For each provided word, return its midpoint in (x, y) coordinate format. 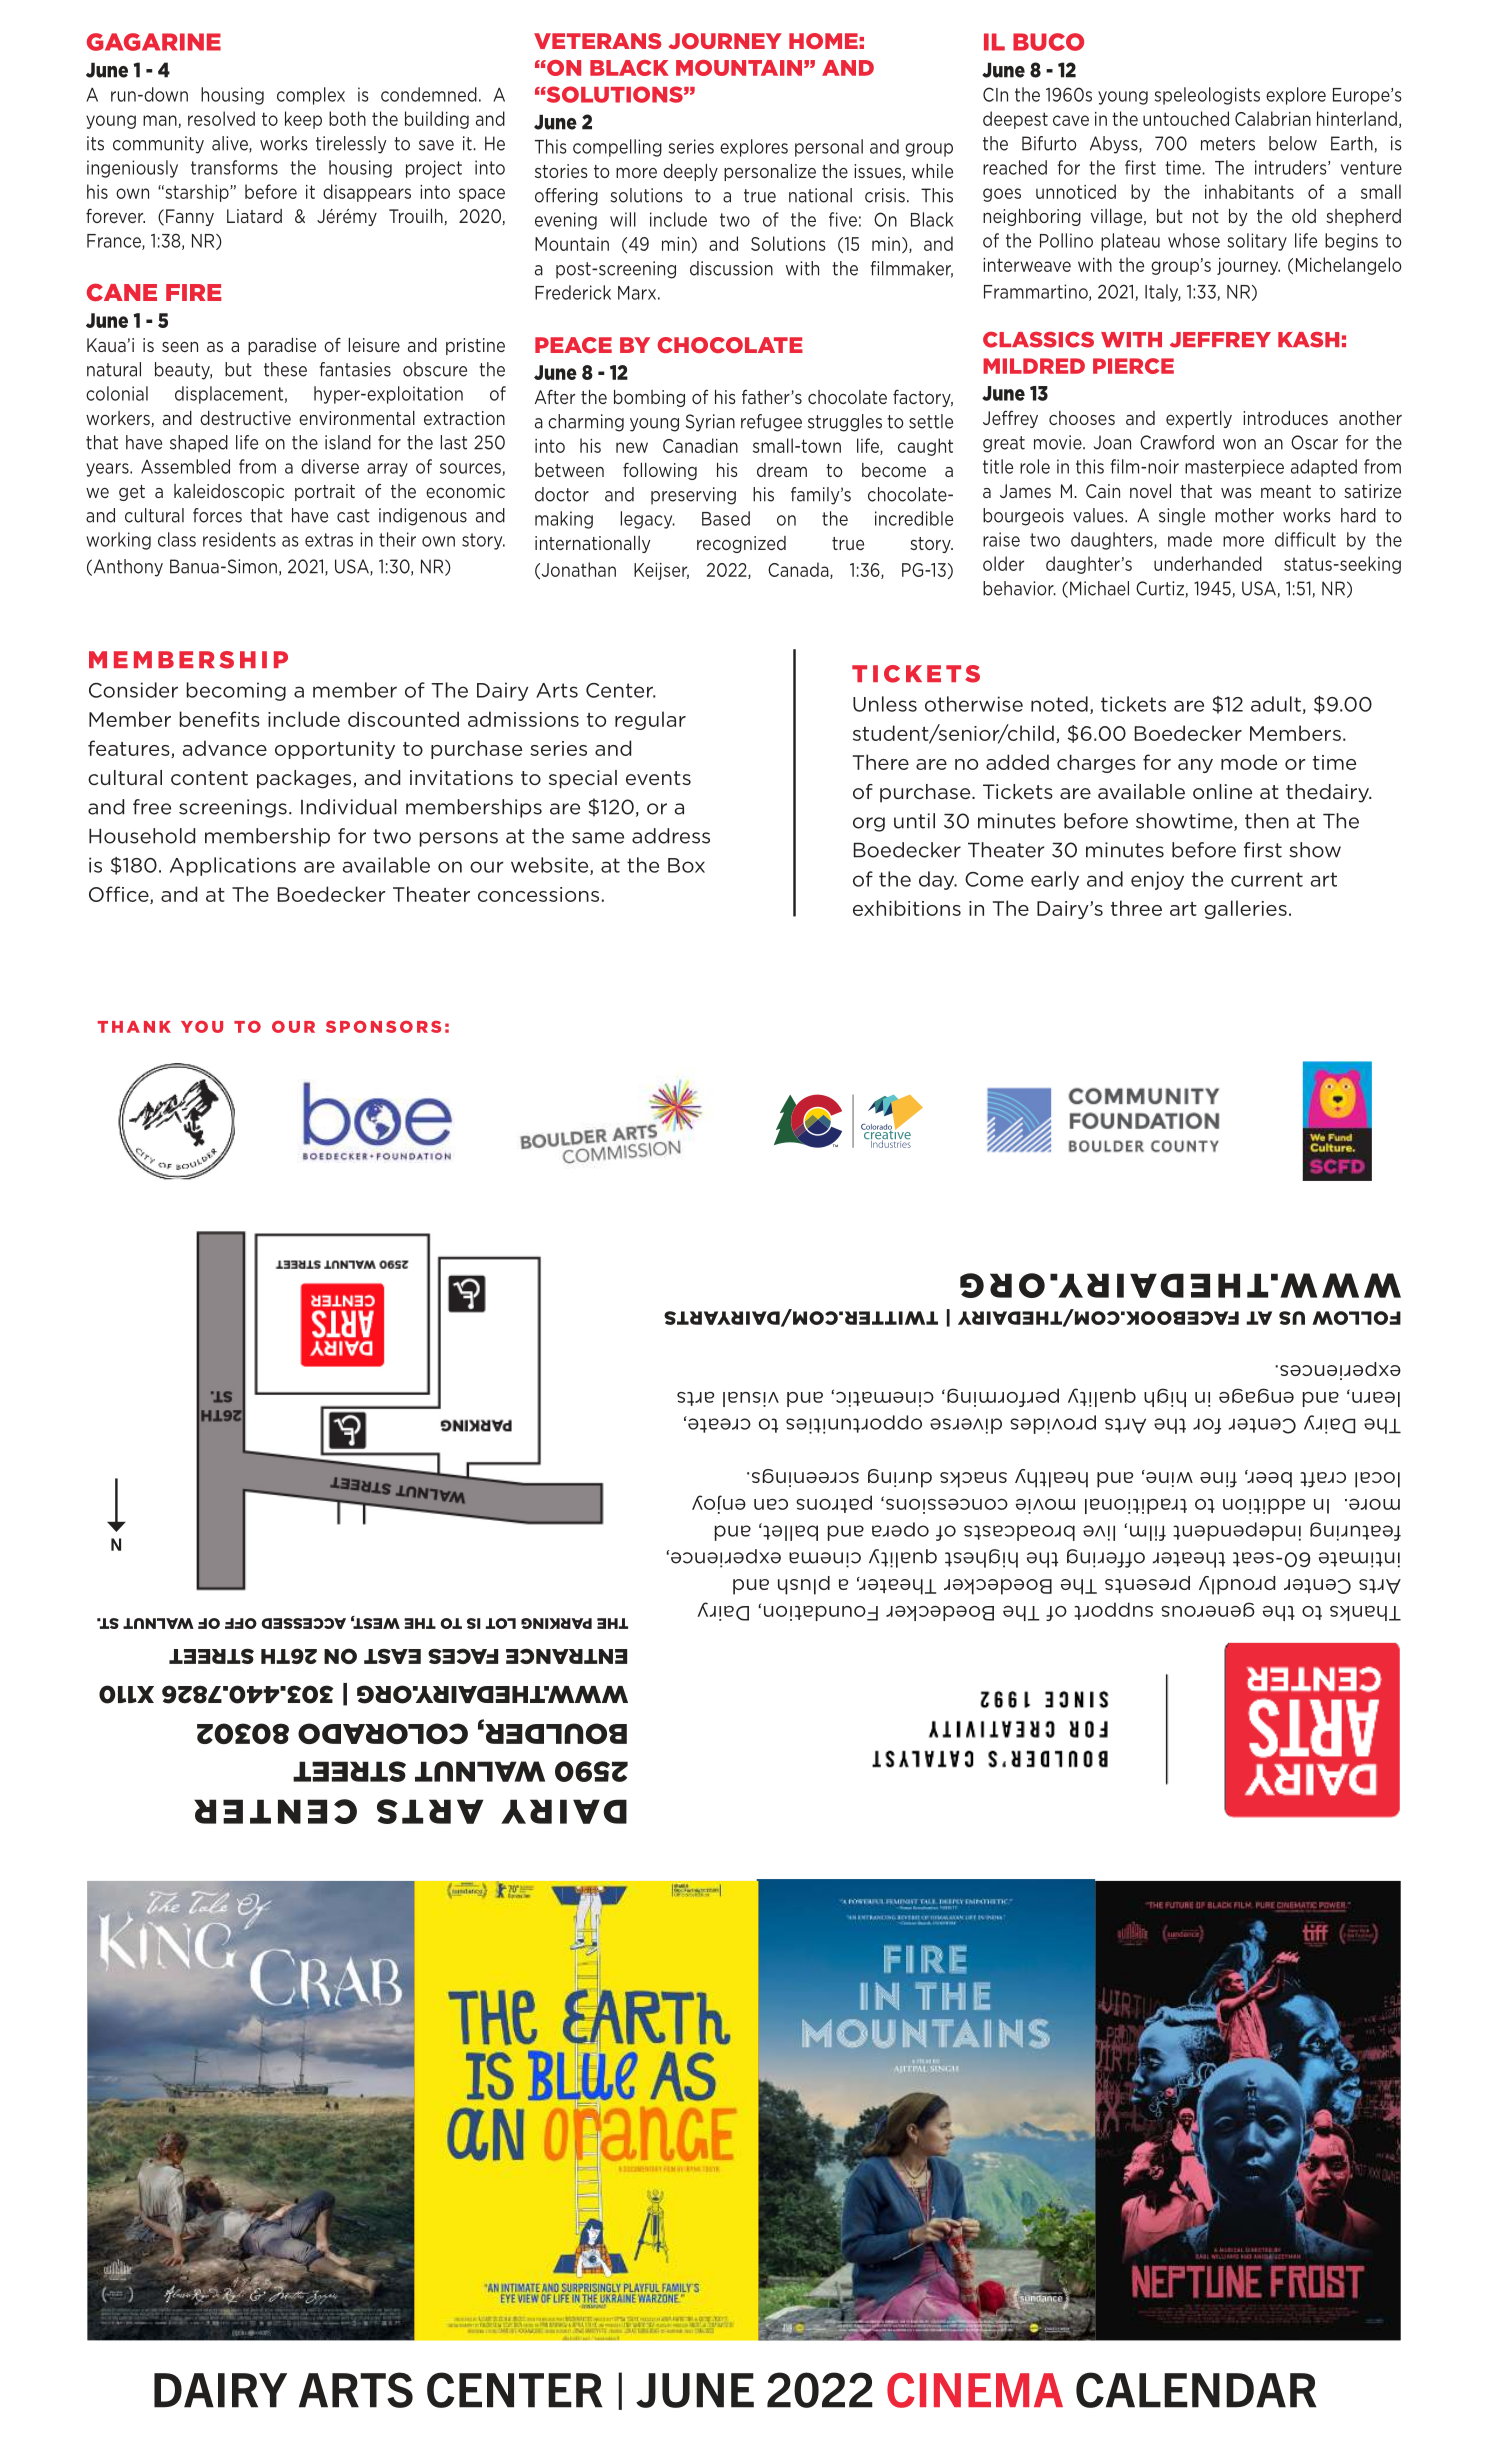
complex (311, 96)
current (1267, 879)
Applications (233, 866)
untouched (1186, 118)
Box (686, 865)
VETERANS (598, 41)
